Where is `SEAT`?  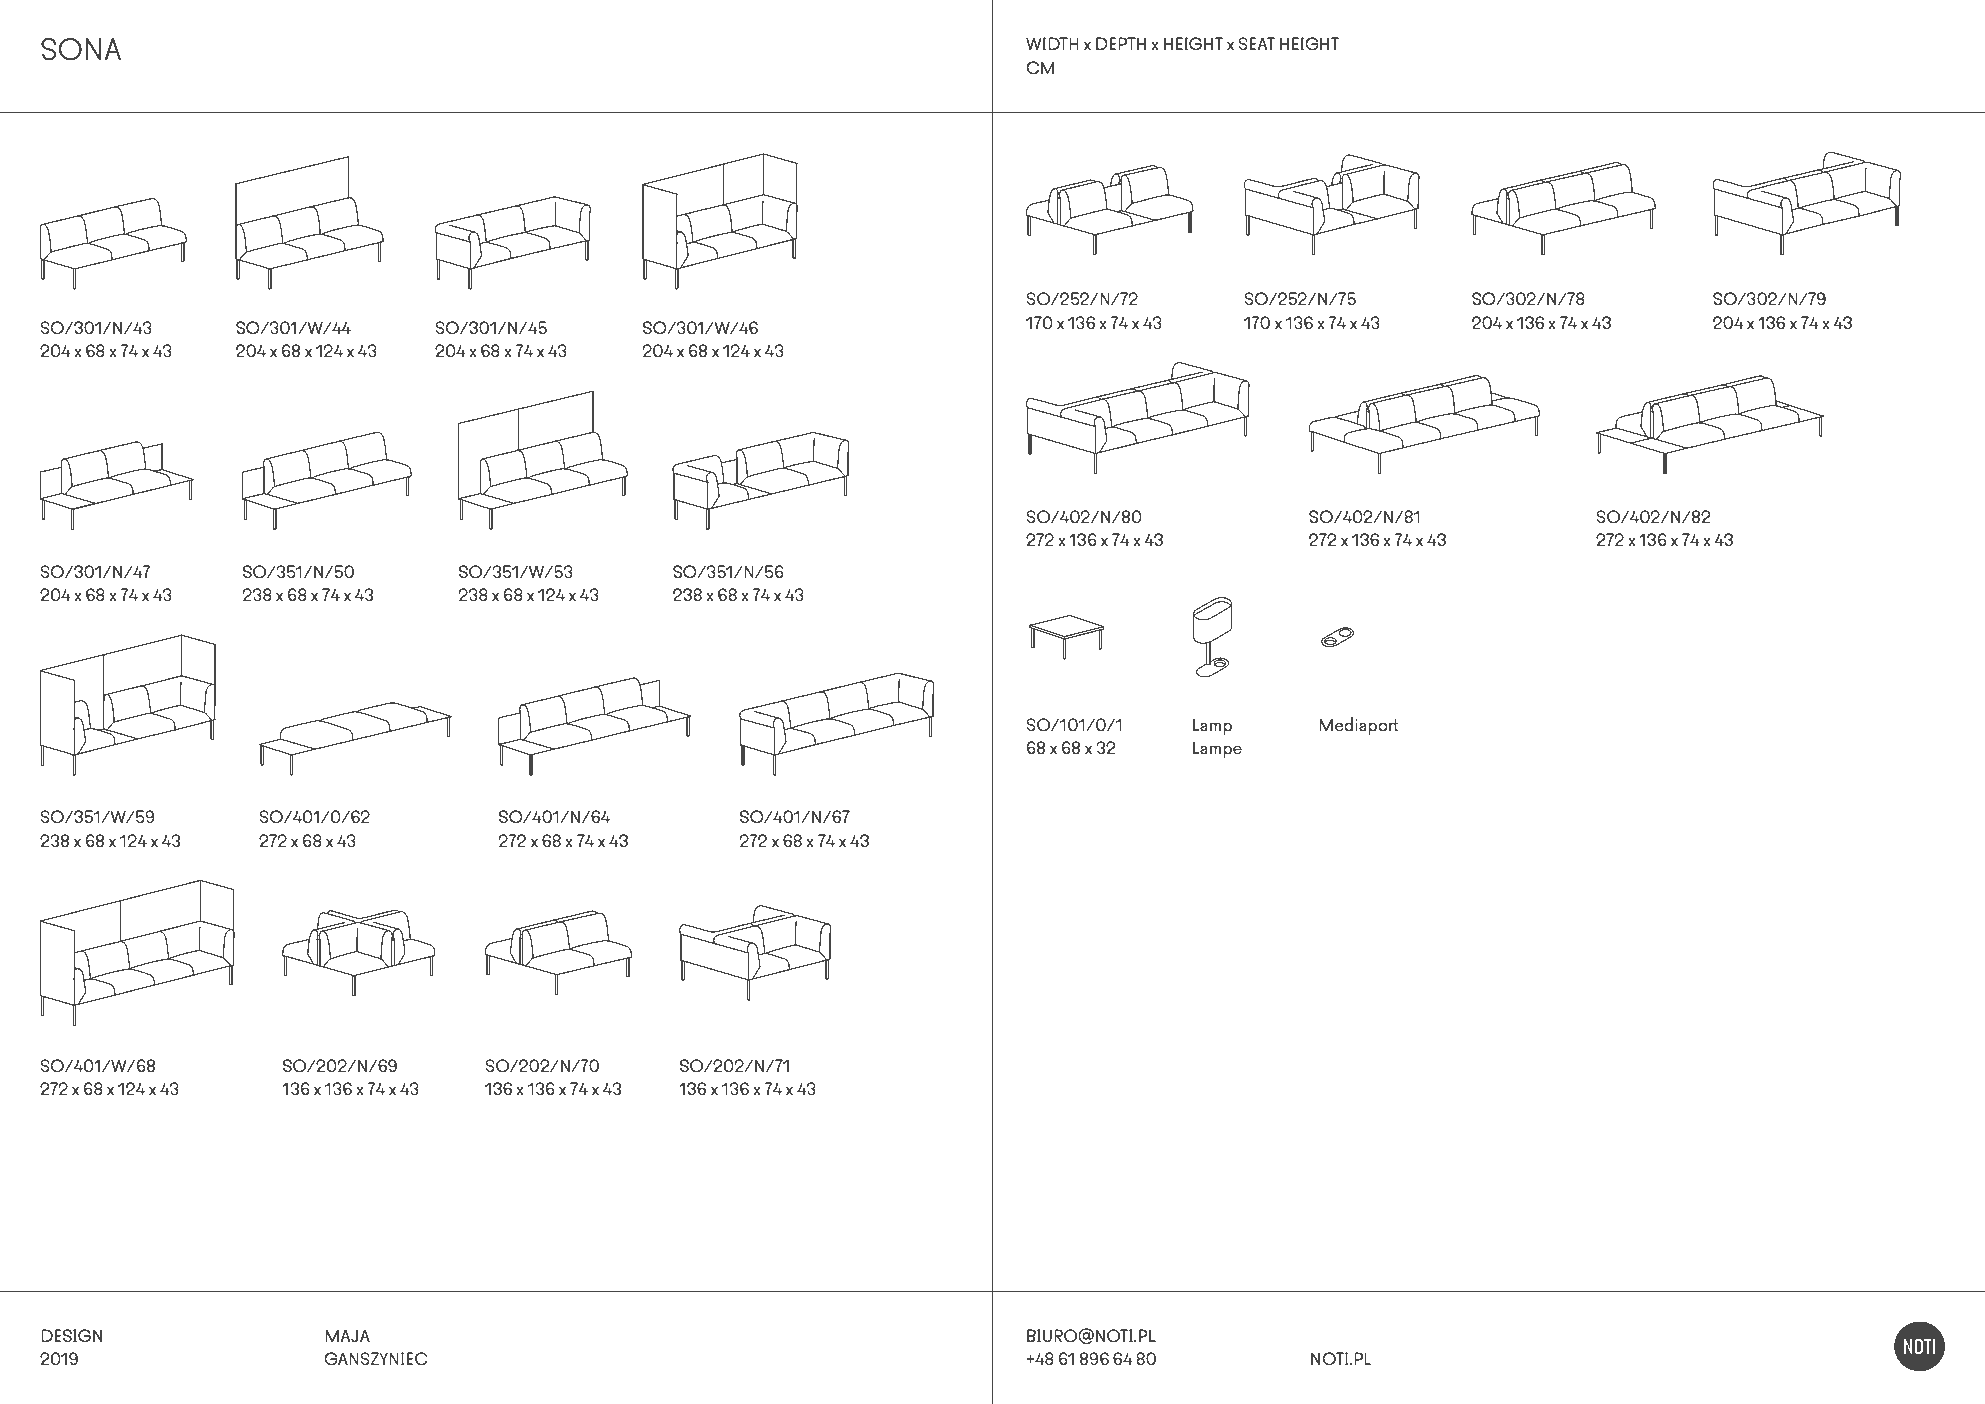 SEAT is located at coordinates (1256, 44).
